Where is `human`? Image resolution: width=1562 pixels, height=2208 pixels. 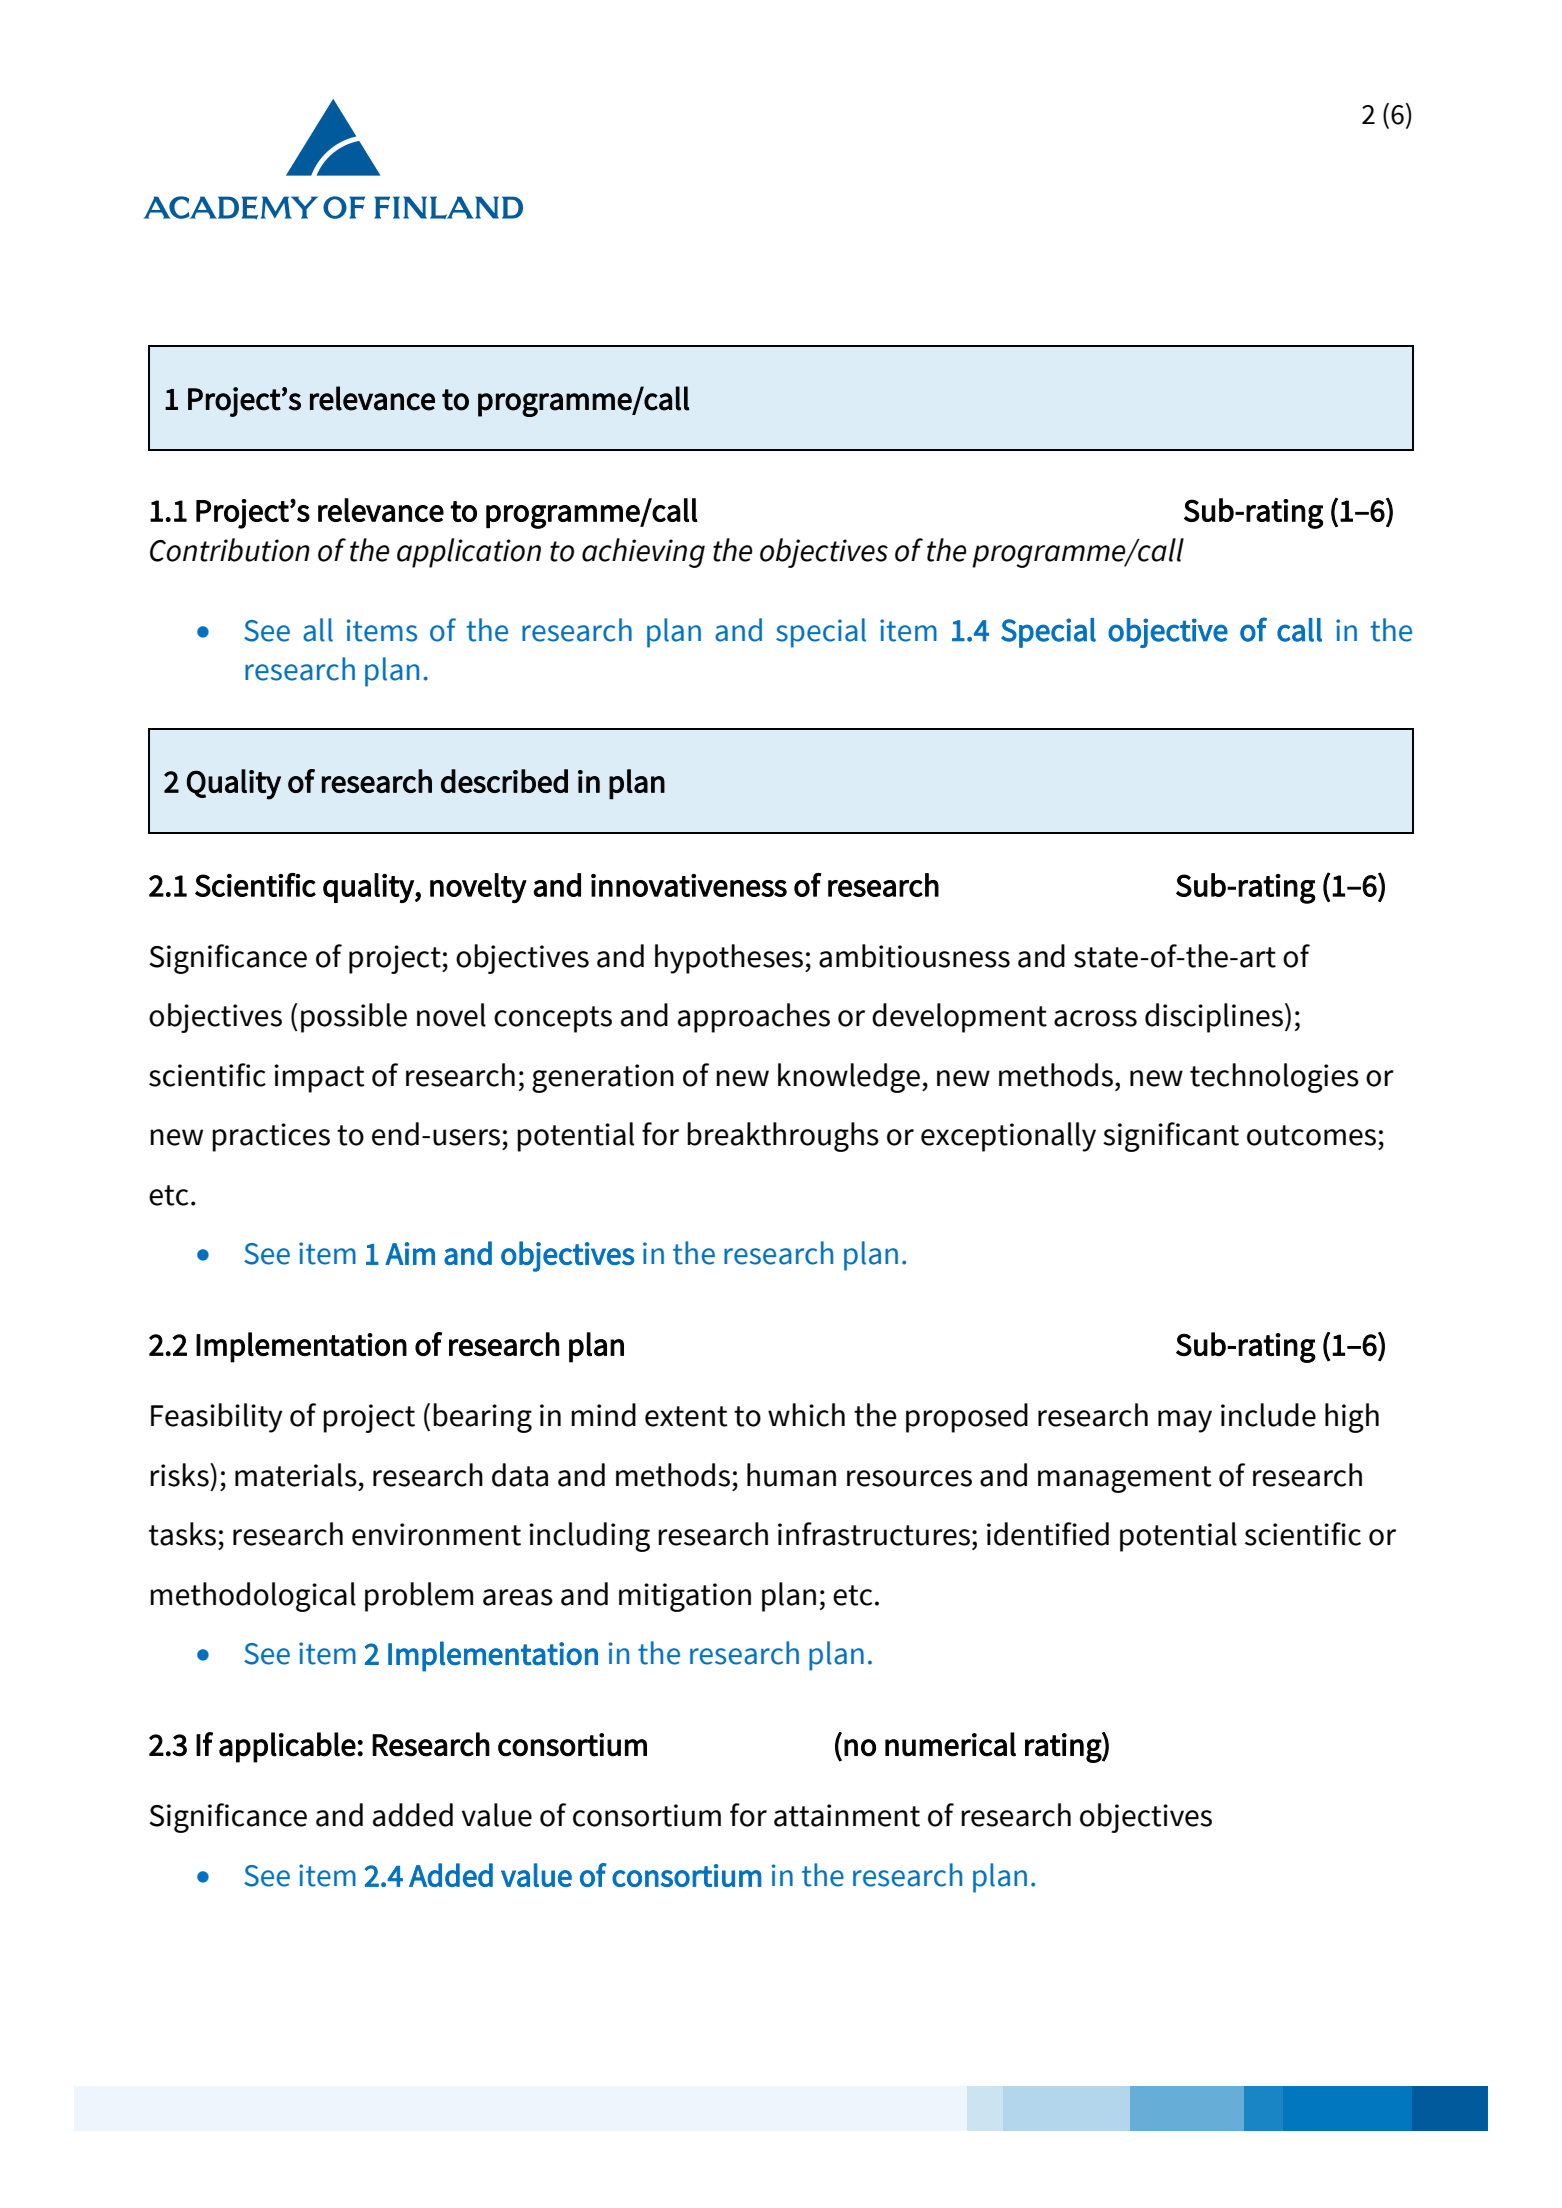 human is located at coordinates (791, 1475).
